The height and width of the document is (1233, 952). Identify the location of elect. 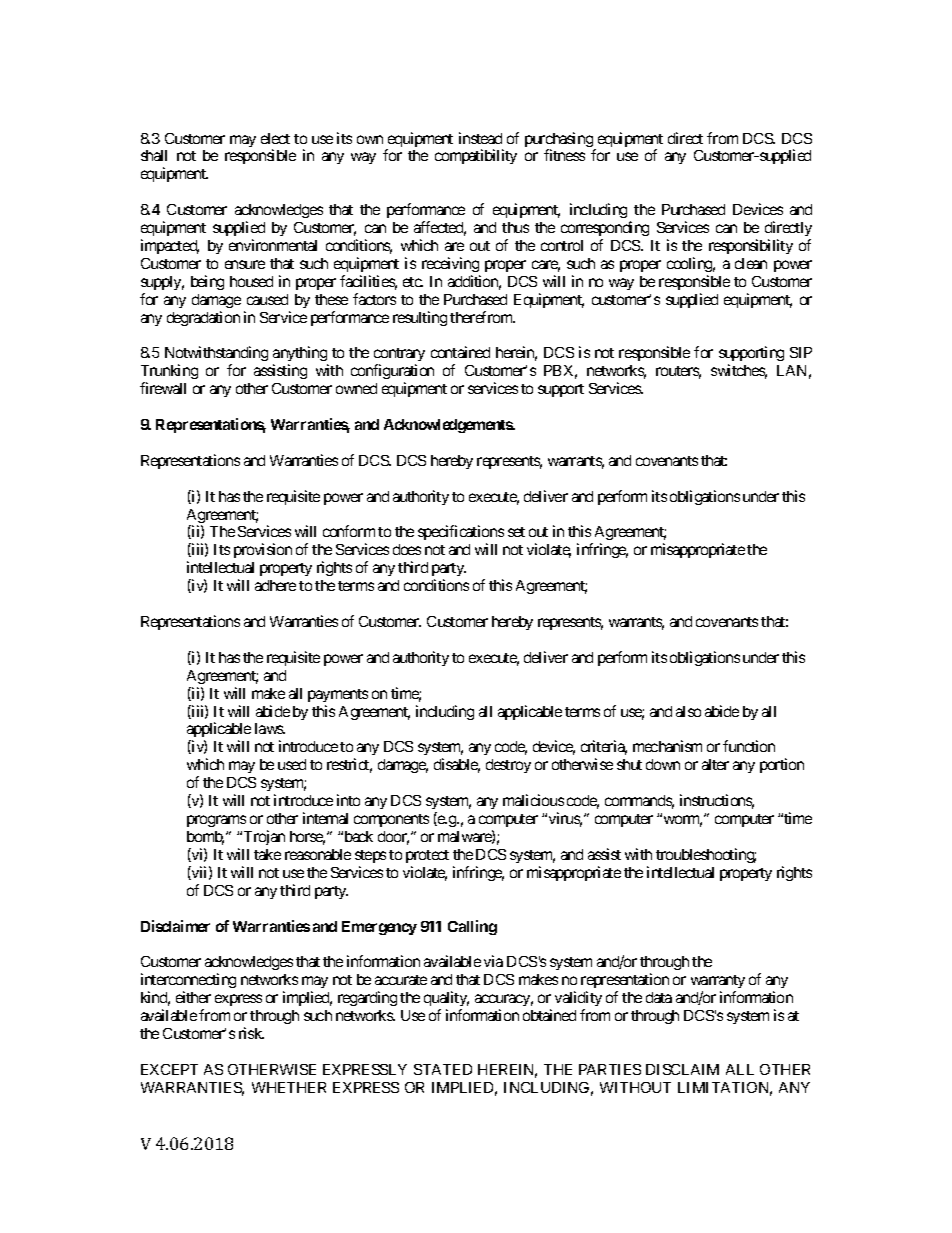
(275, 138).
